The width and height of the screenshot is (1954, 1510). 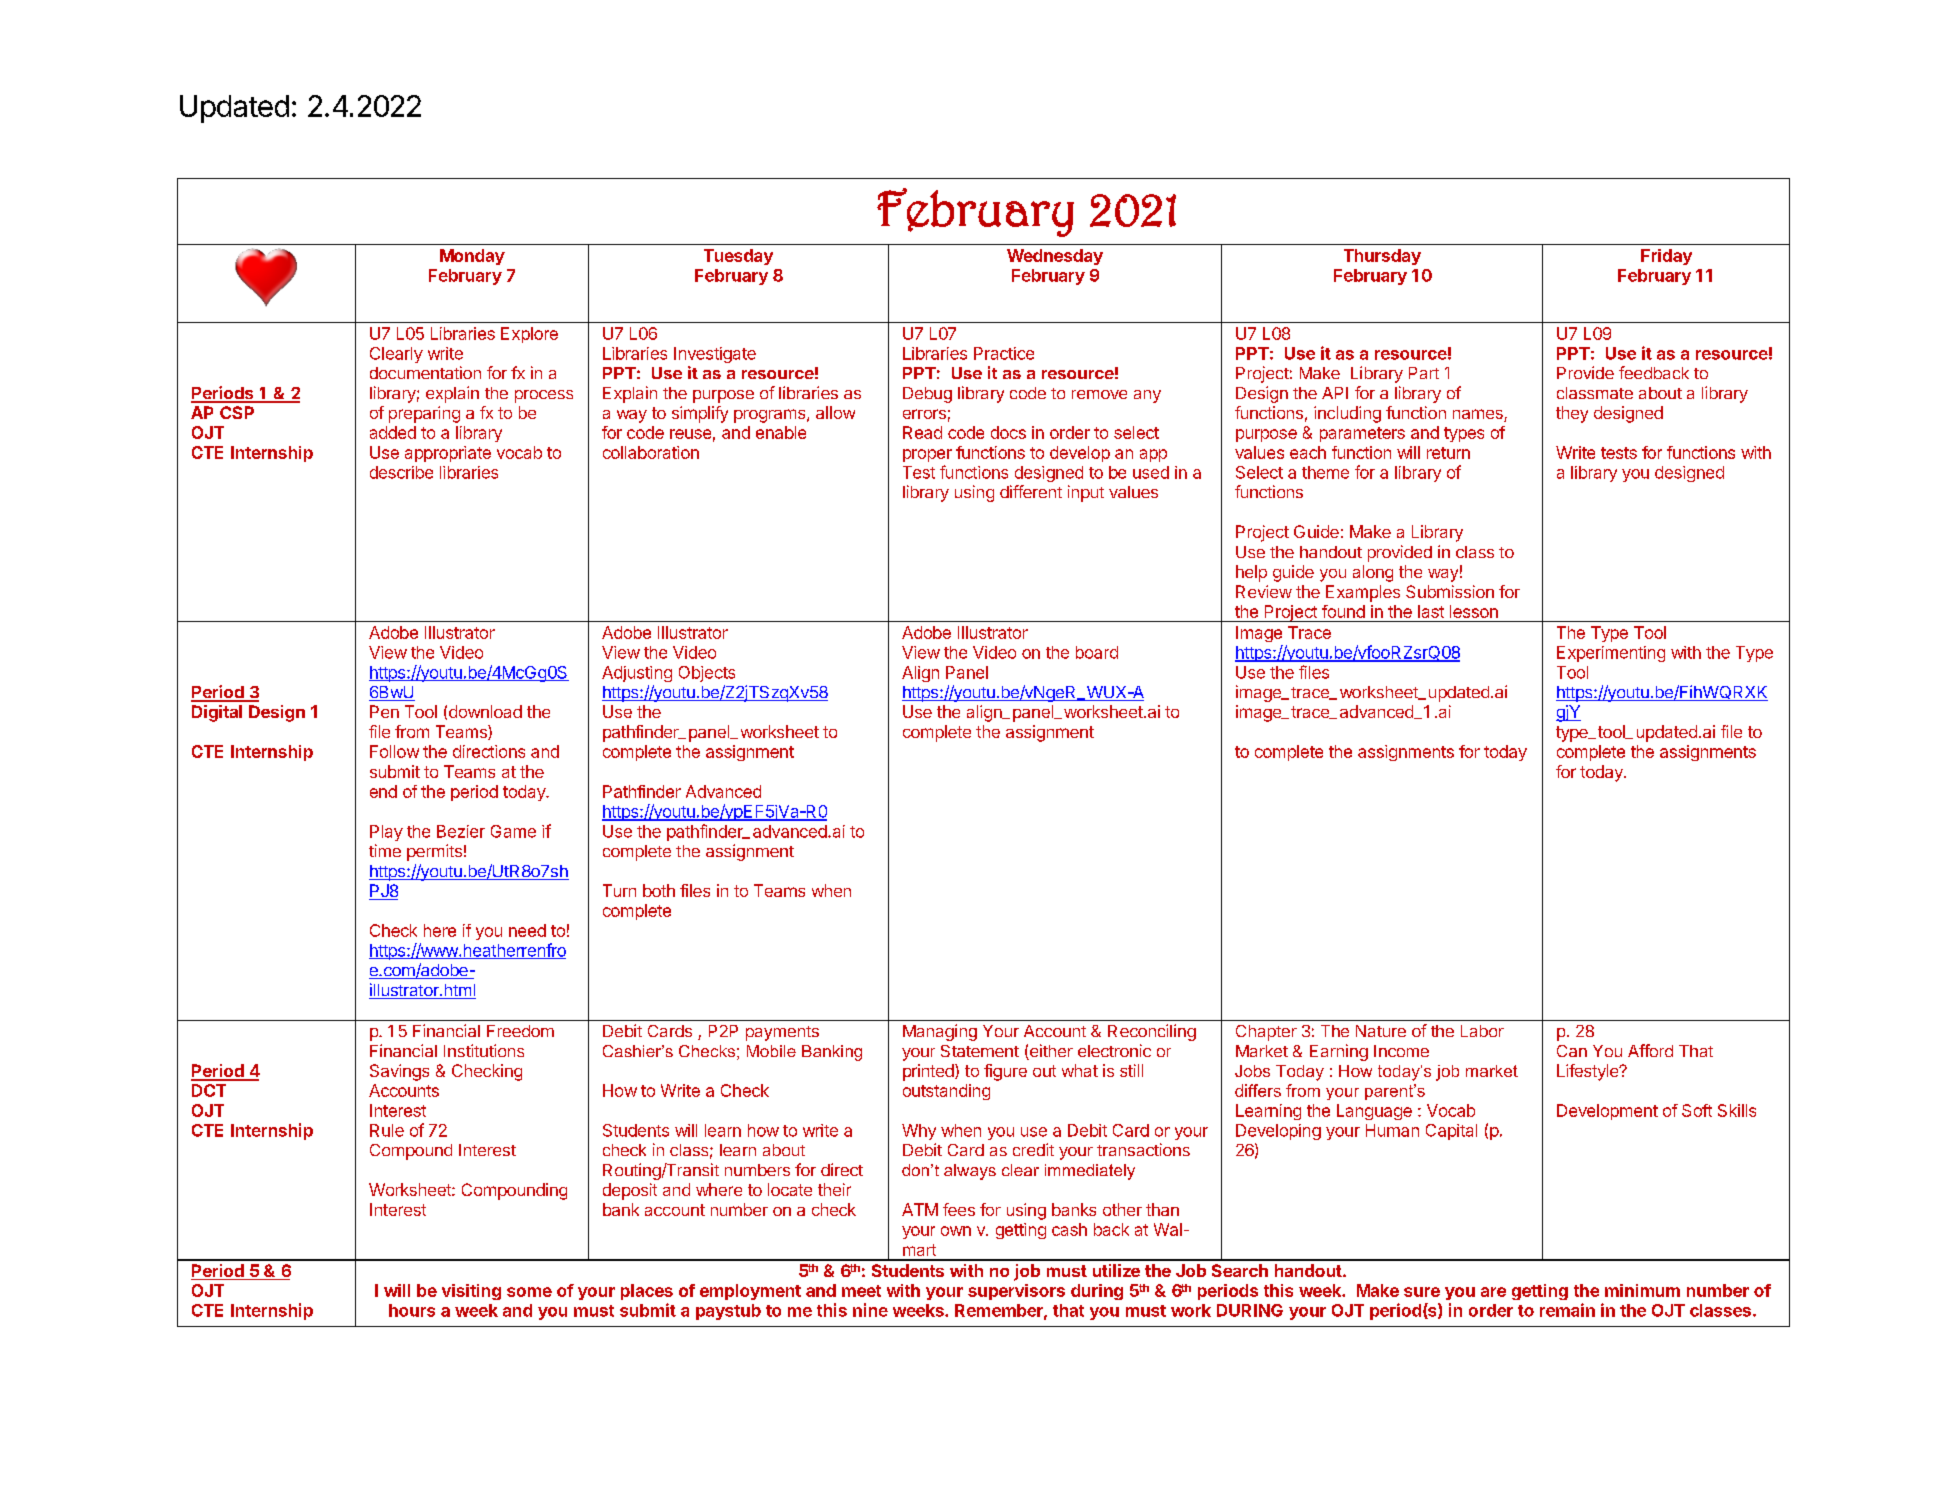 What do you see at coordinates (527, 930) in the screenshot?
I see `need` at bounding box center [527, 930].
